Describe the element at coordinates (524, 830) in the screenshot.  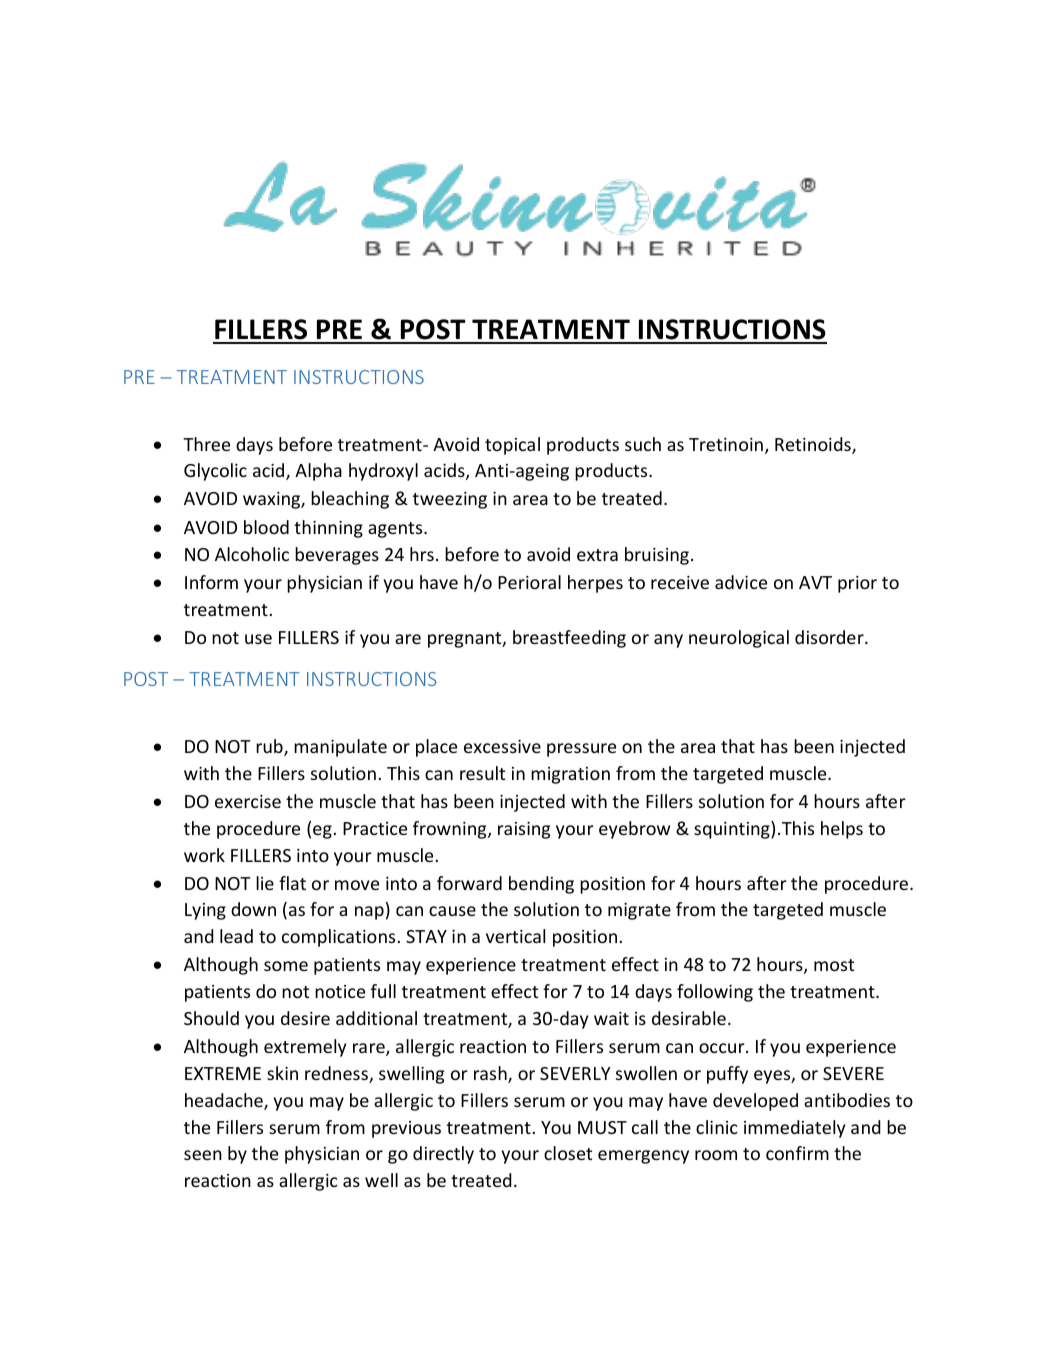
I see `raising` at that location.
